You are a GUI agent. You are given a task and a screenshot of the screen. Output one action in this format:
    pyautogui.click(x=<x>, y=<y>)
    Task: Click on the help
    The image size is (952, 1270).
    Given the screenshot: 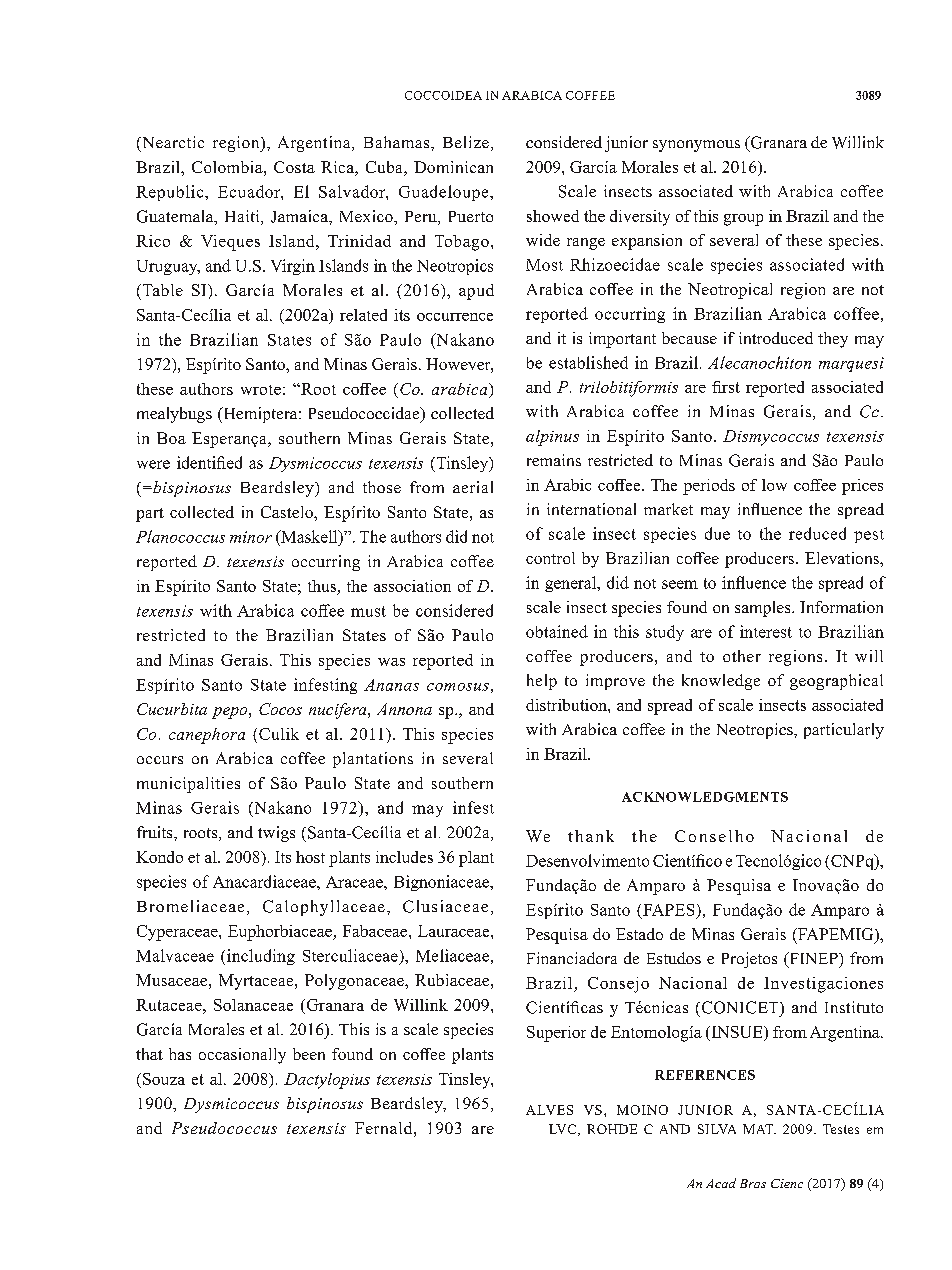 What is the action you would take?
    pyautogui.click(x=542, y=682)
